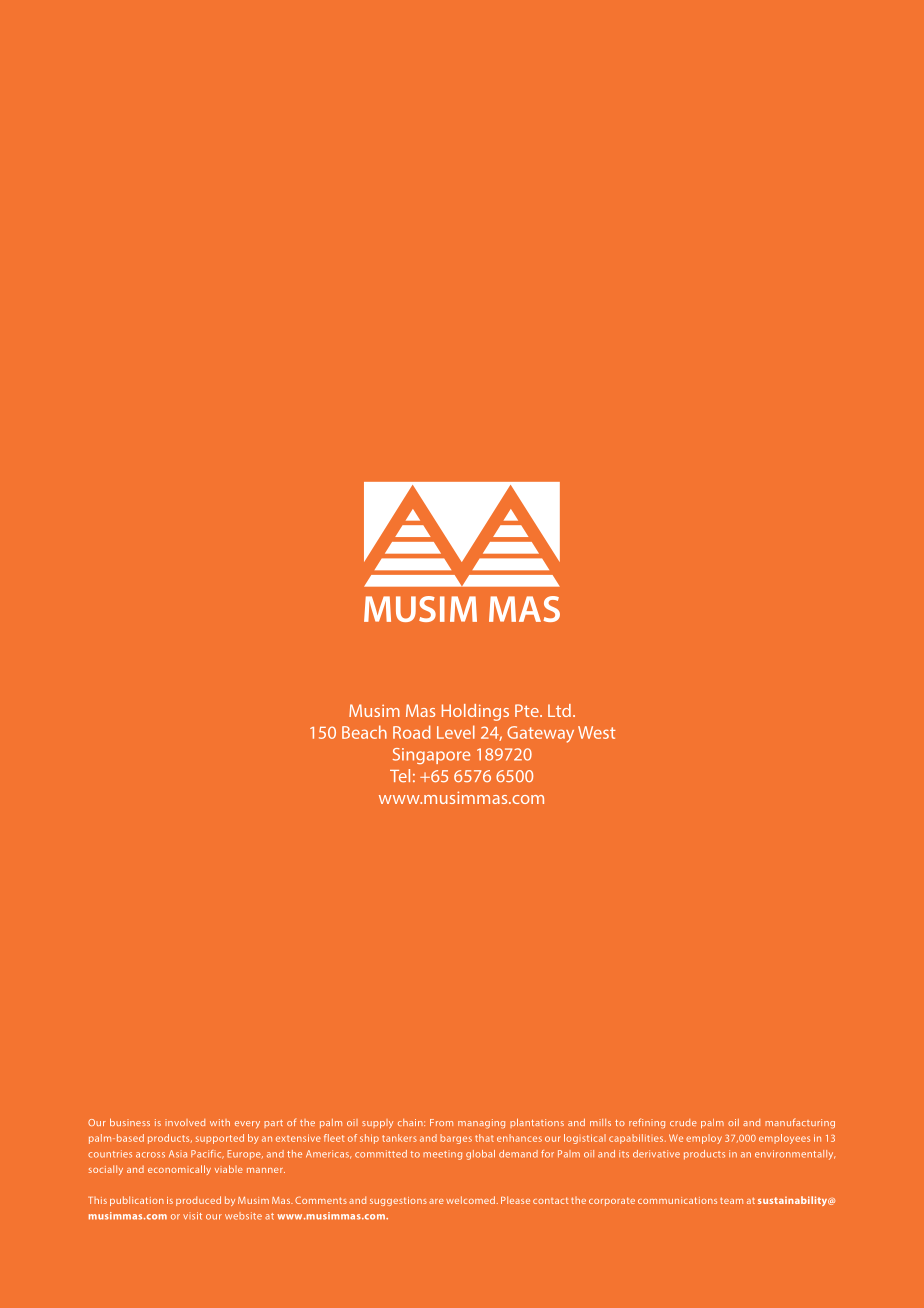 This screenshot has width=924, height=1308. What do you see at coordinates (400, 775) in the screenshot?
I see `Tel` at bounding box center [400, 775].
